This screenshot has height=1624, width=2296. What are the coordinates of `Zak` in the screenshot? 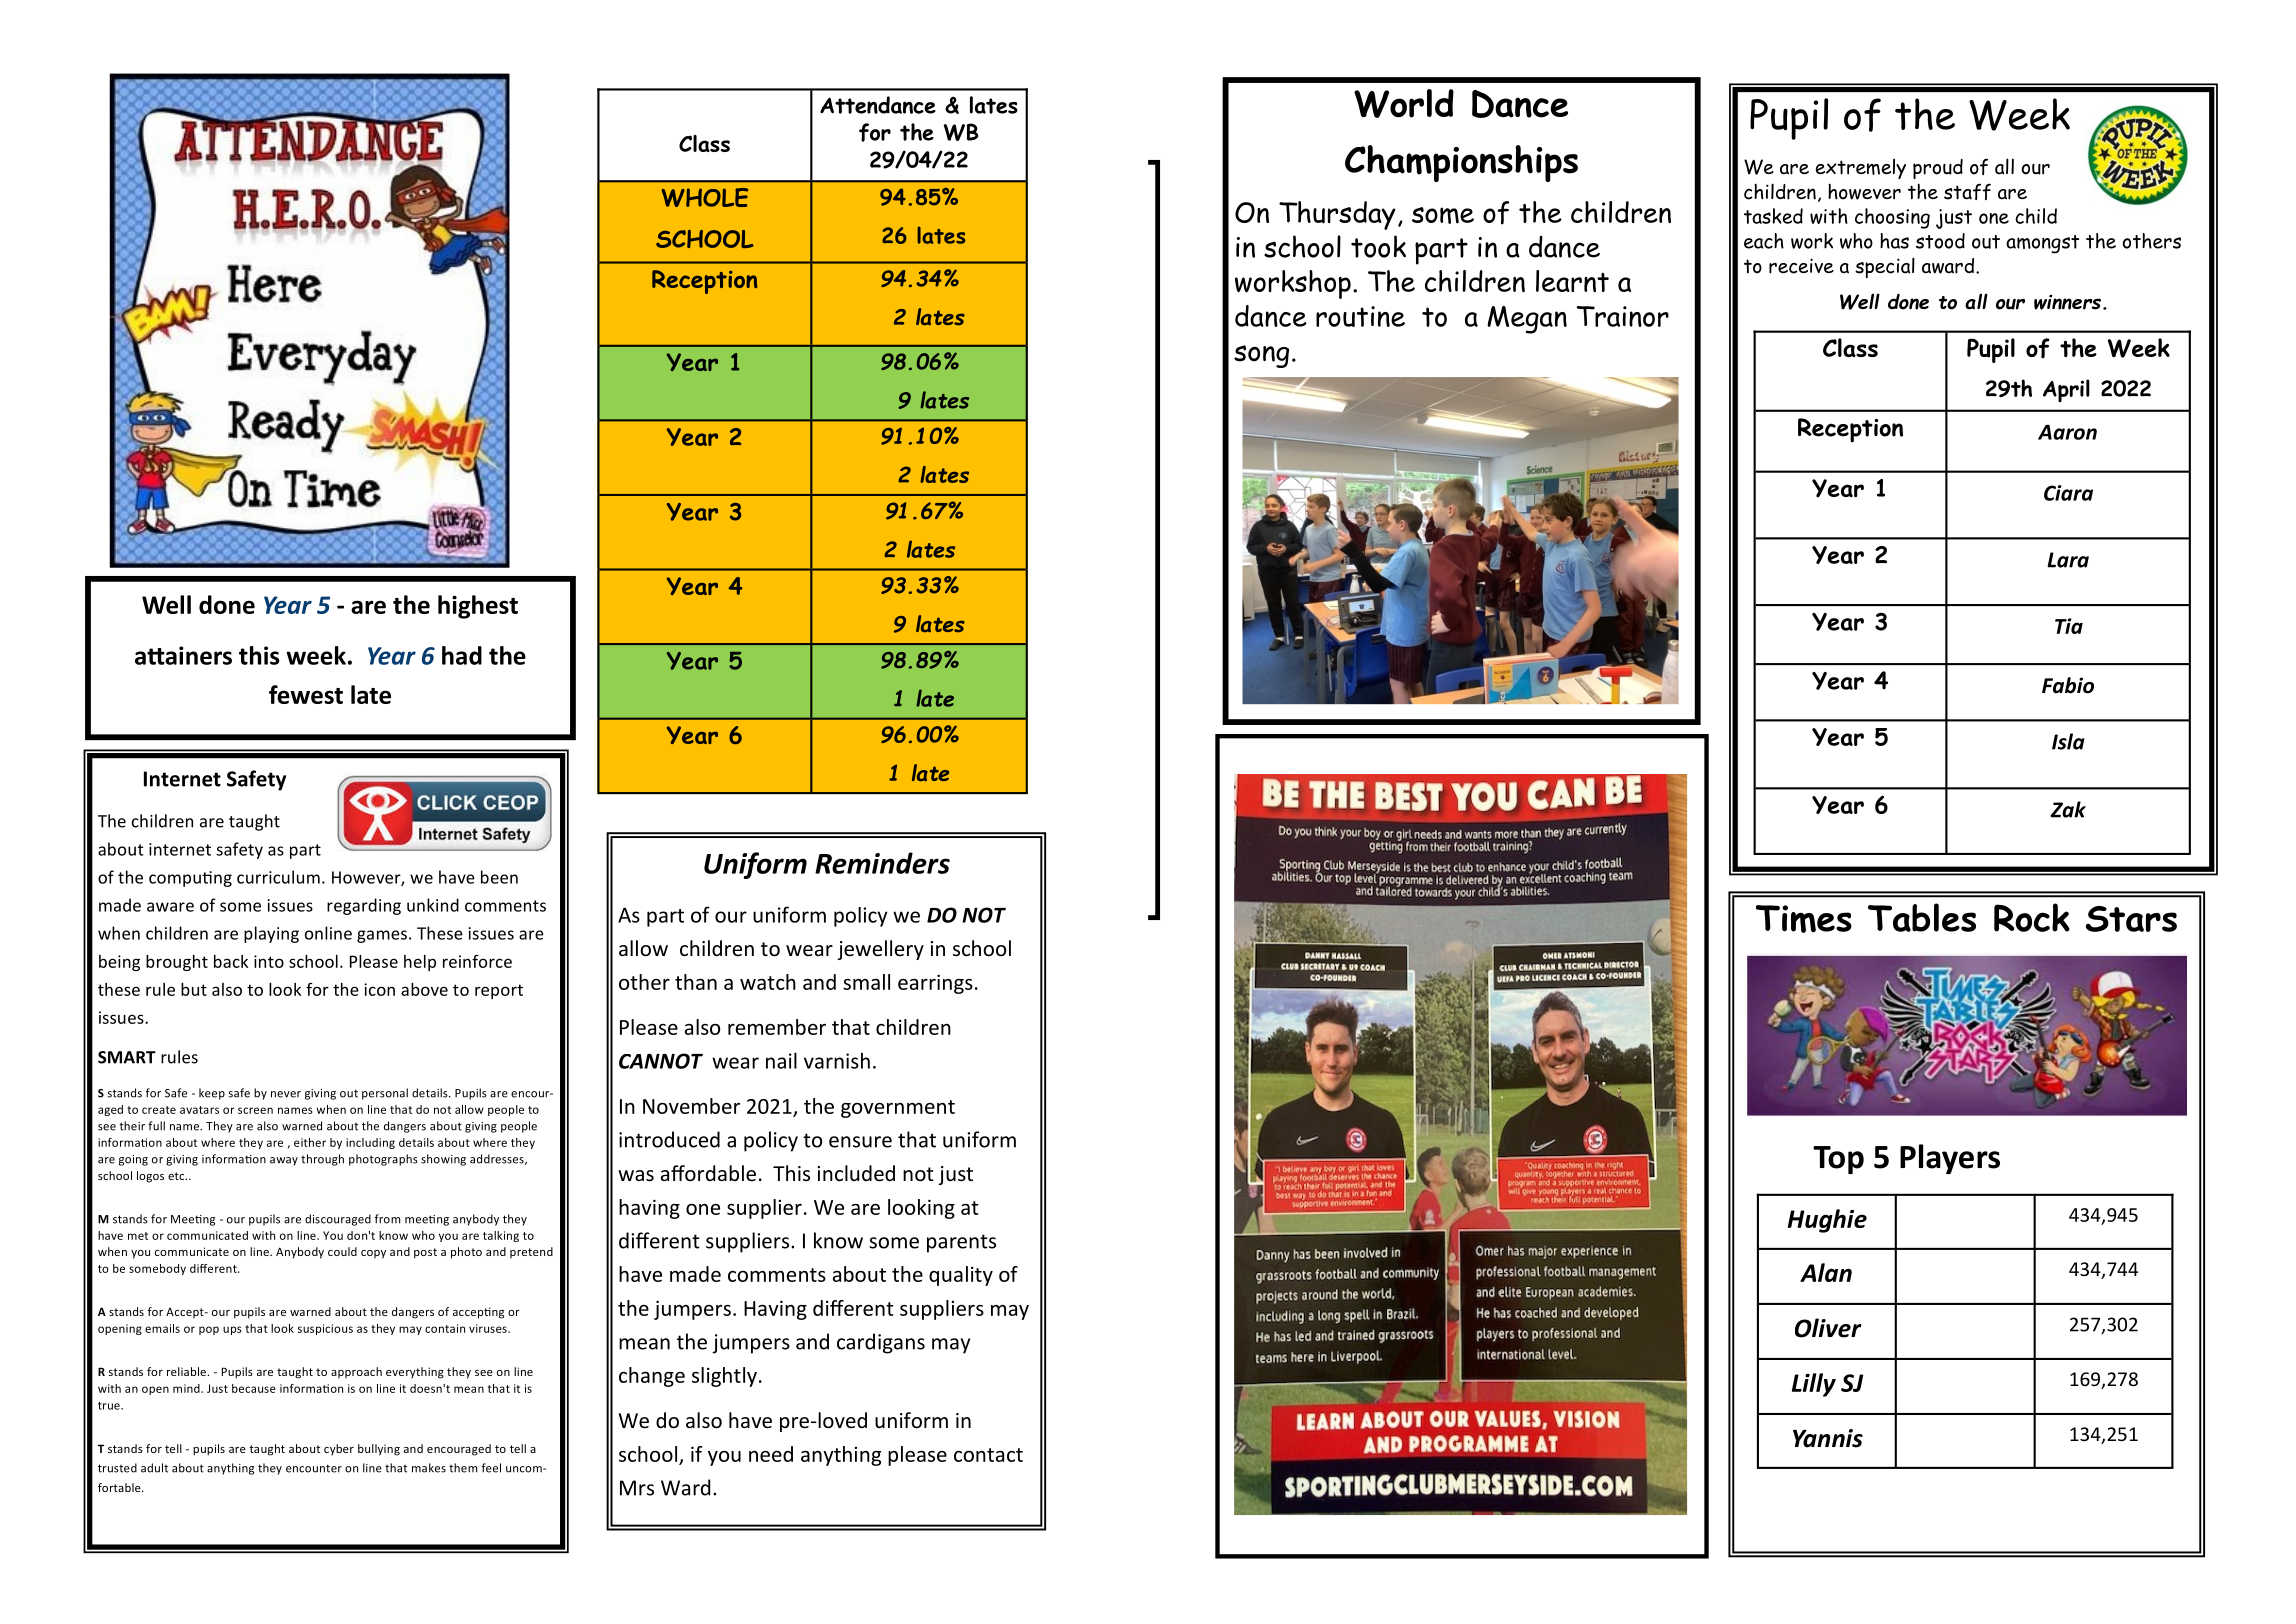 It's located at (2068, 809).
